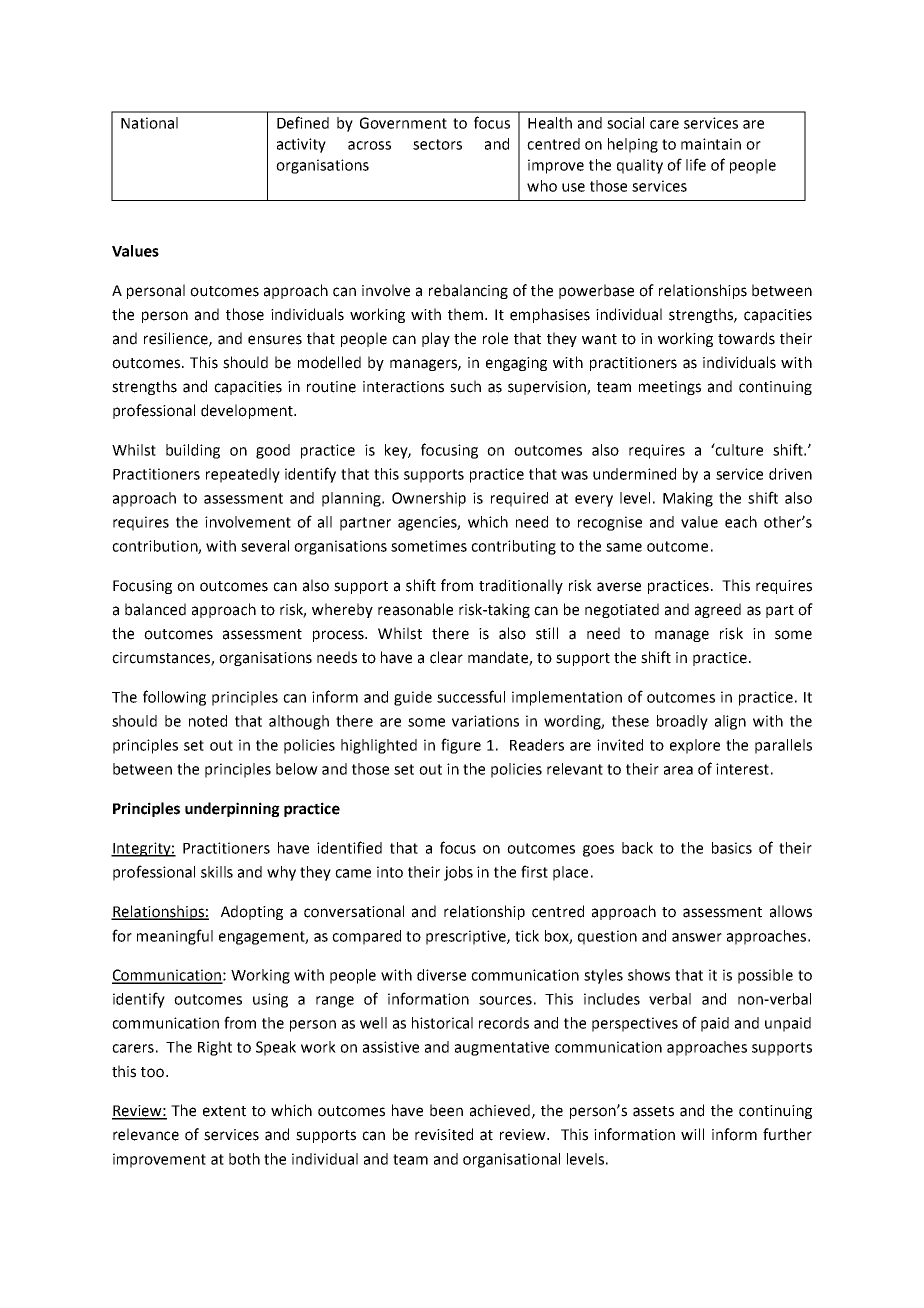 The image size is (924, 1308). Describe the element at coordinates (301, 145) in the page. I see `activity` at that location.
